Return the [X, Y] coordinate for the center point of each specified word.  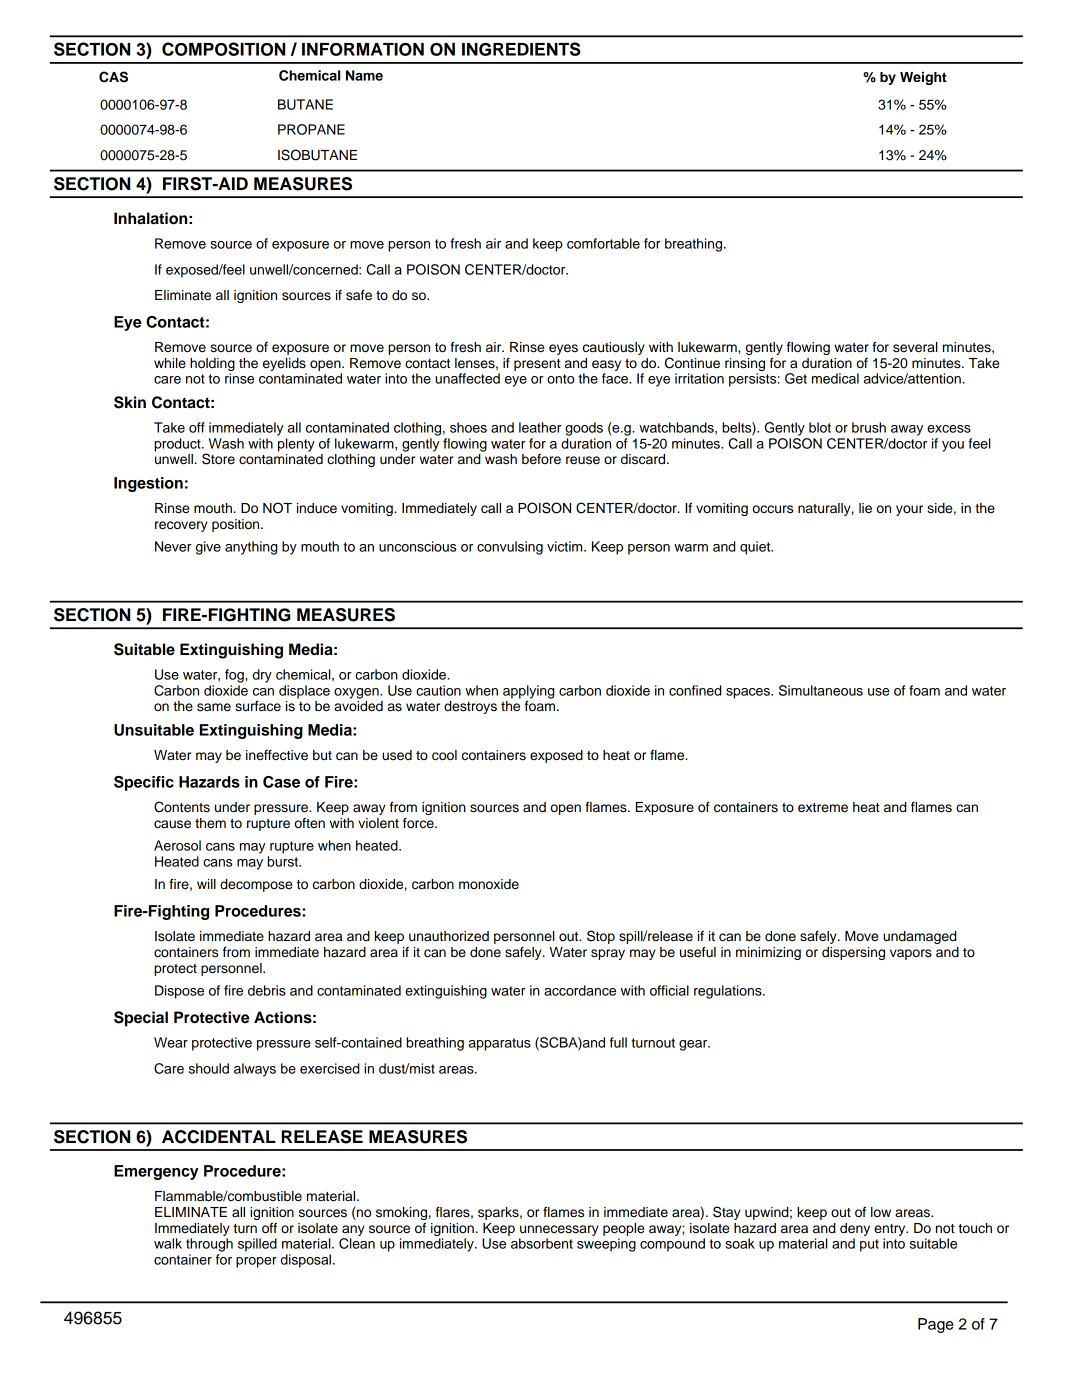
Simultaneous [821, 690]
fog [235, 676]
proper [256, 1262]
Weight [923, 78]
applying [528, 693]
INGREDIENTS [521, 49]
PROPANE [311, 129]
